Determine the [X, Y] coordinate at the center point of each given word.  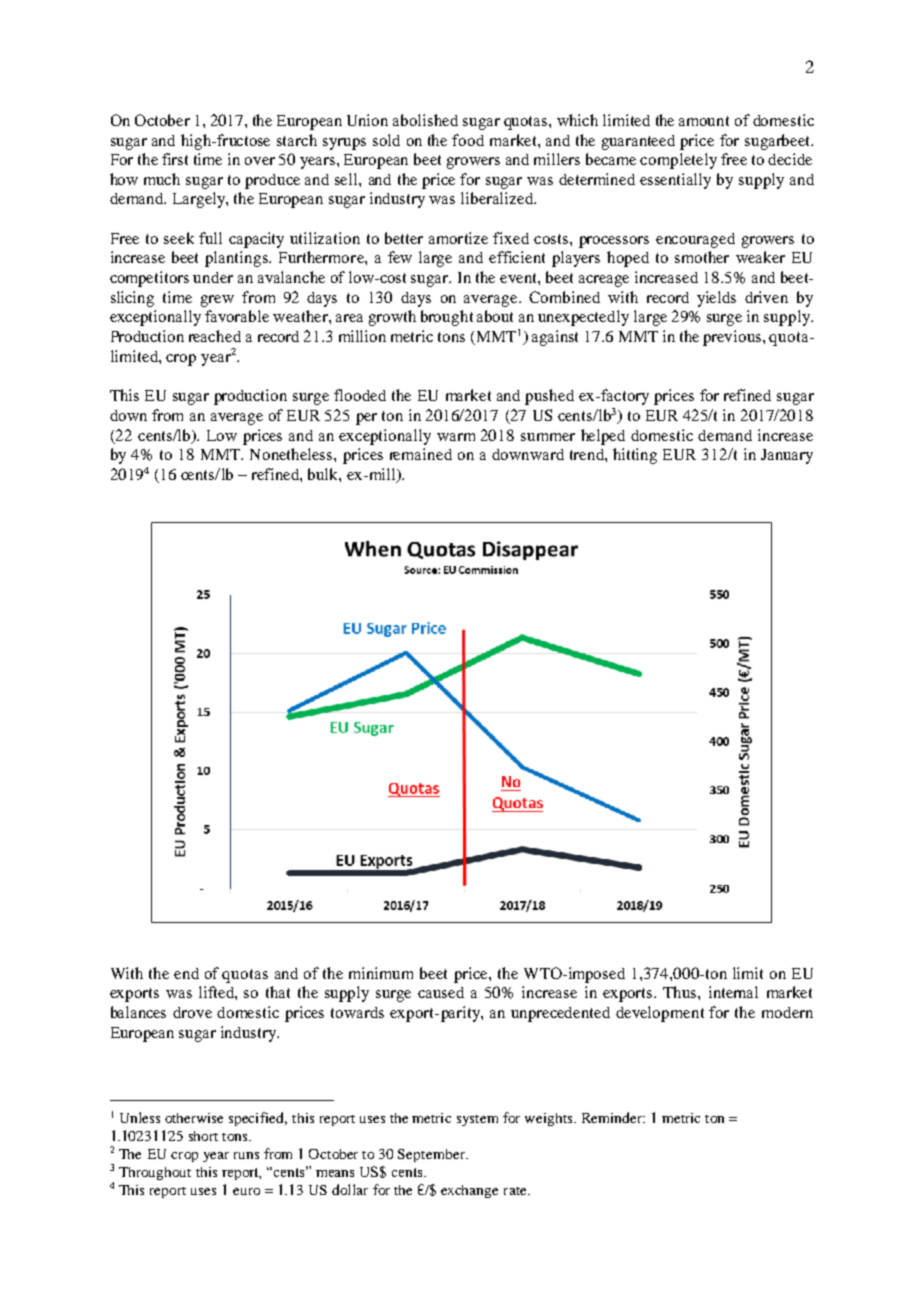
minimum [381, 973]
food [468, 140]
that [278, 992]
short [203, 1136]
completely [678, 161]
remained [421, 454]
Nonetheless [292, 454]
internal [733, 992]
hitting [635, 456]
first [175, 159]
